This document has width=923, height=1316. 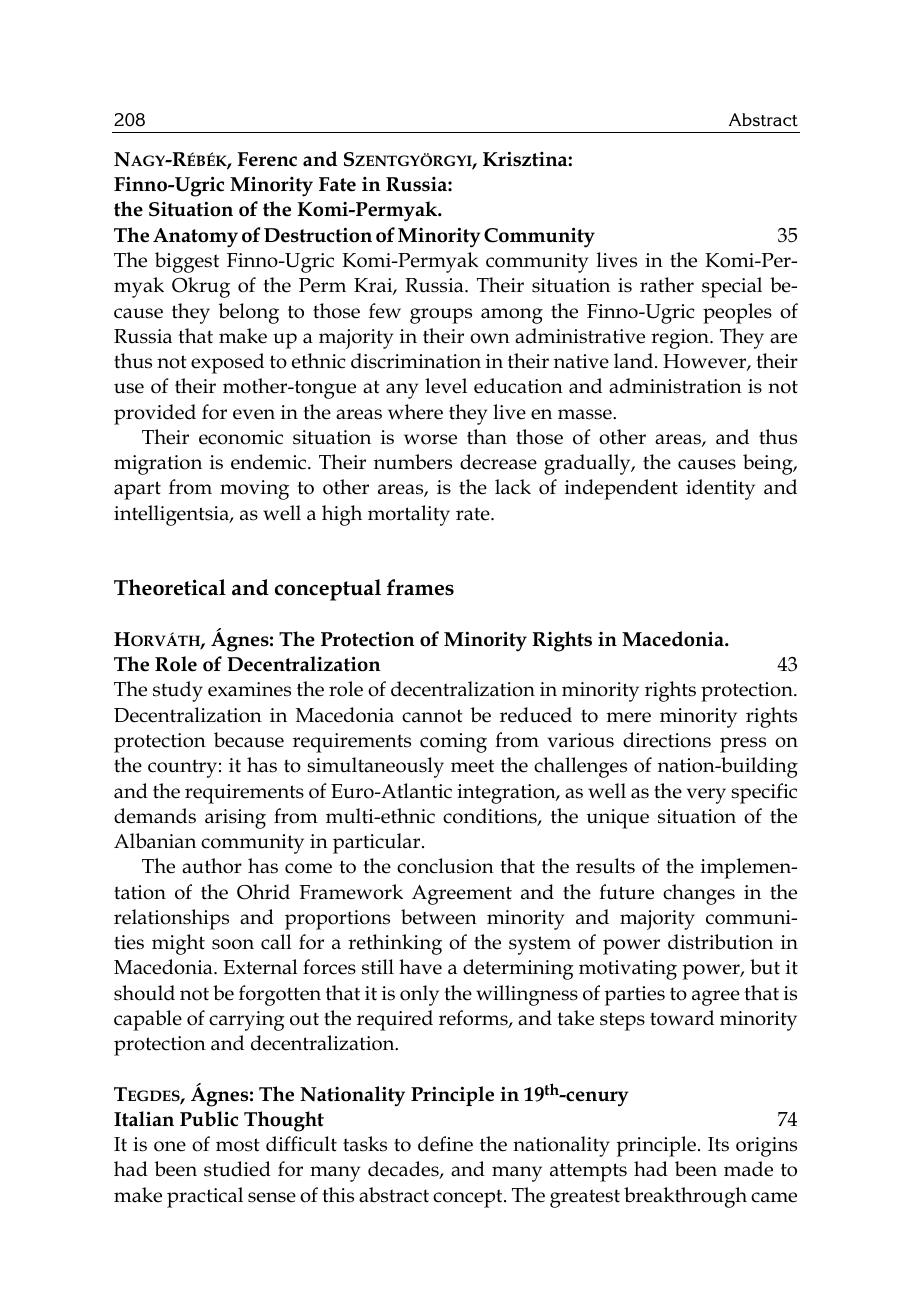 I want to click on administration, so click(x=675, y=386).
